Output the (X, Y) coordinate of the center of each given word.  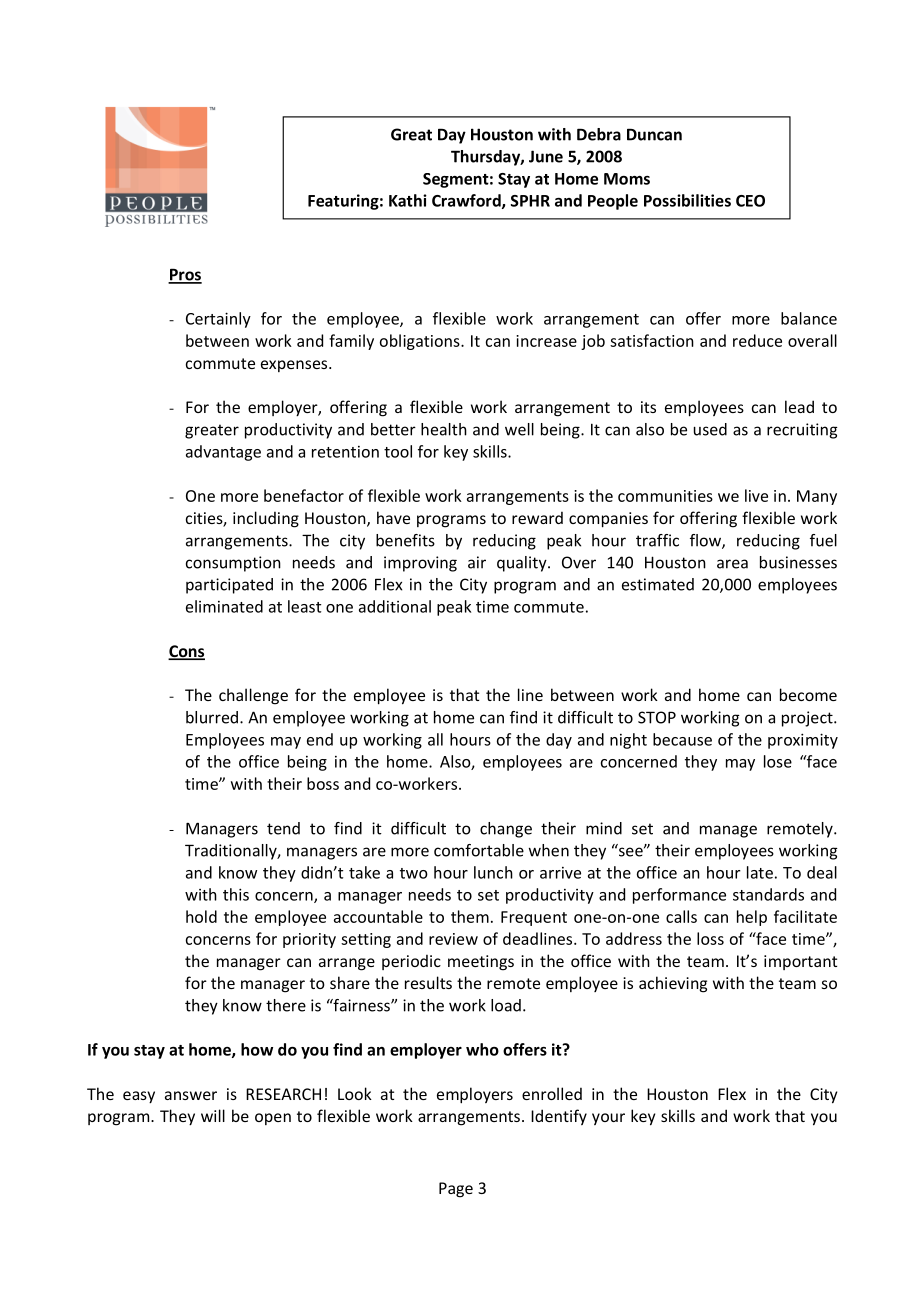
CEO (750, 201)
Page (456, 1190)
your (608, 1119)
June (546, 156)
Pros (185, 275)
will (213, 1115)
